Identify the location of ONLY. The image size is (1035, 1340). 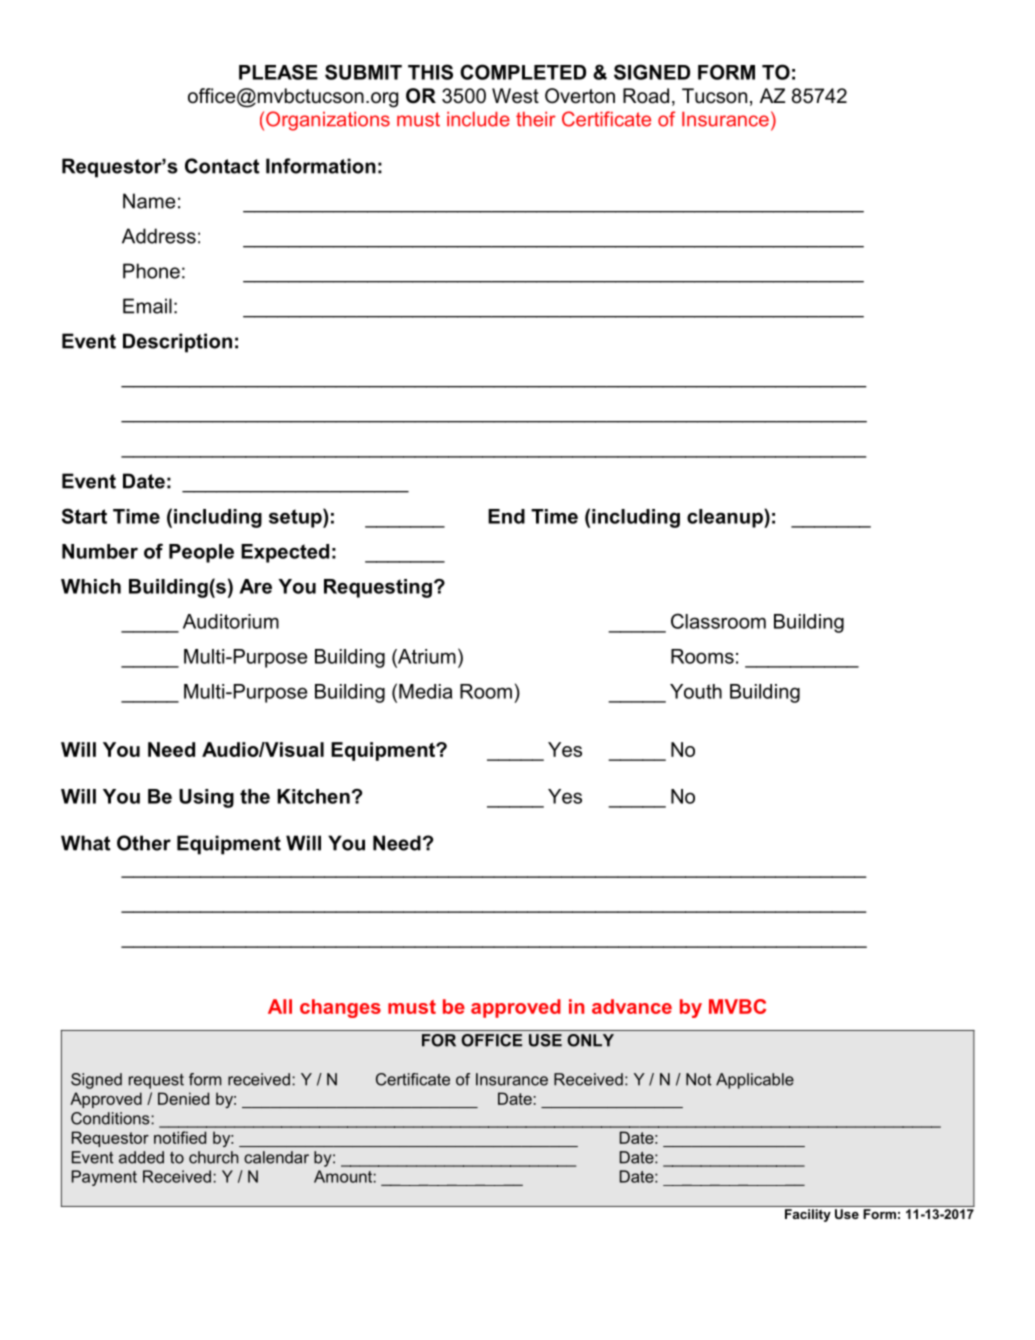
(590, 1040).
